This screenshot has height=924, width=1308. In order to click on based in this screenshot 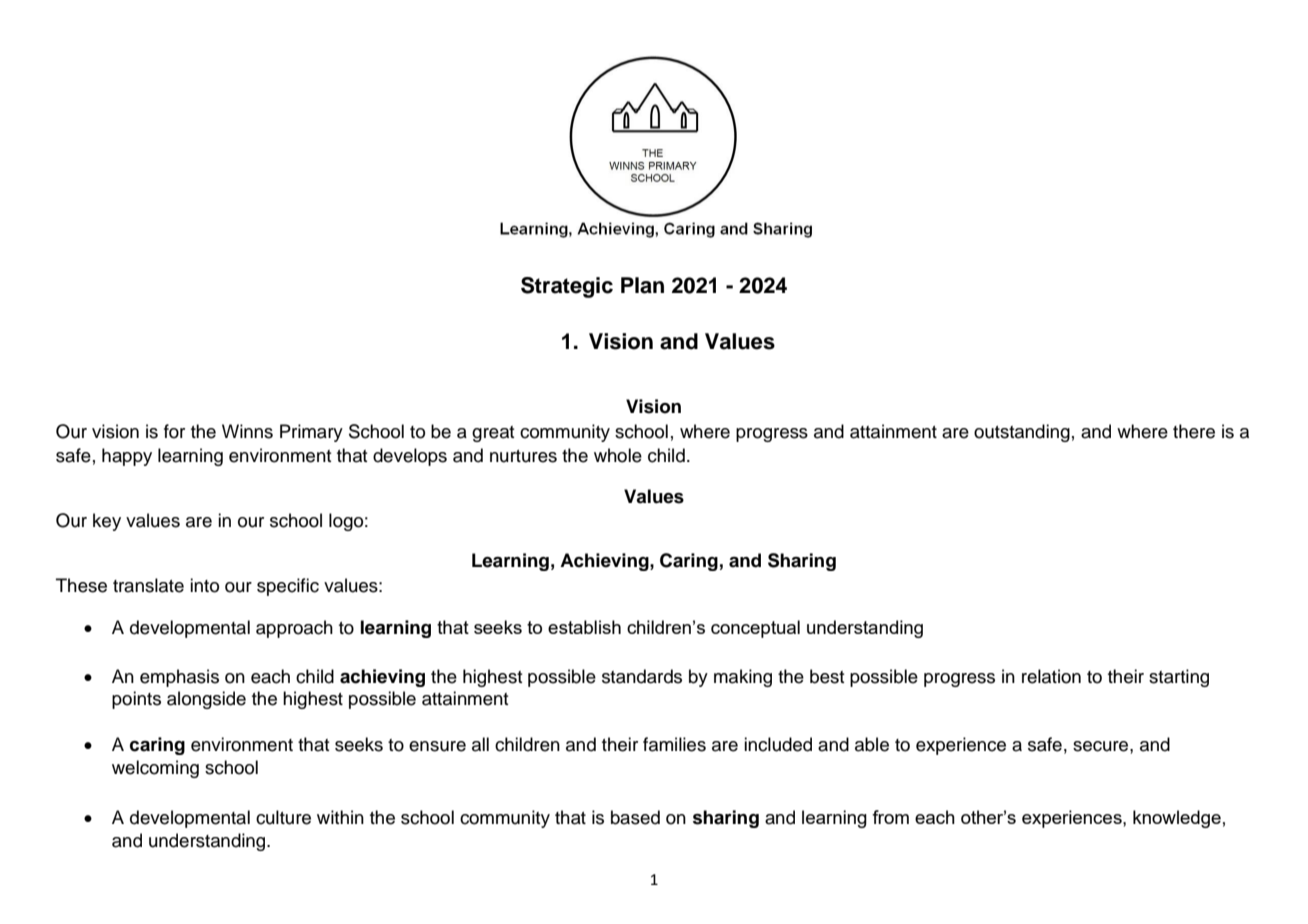, I will do `click(635, 817)`.
